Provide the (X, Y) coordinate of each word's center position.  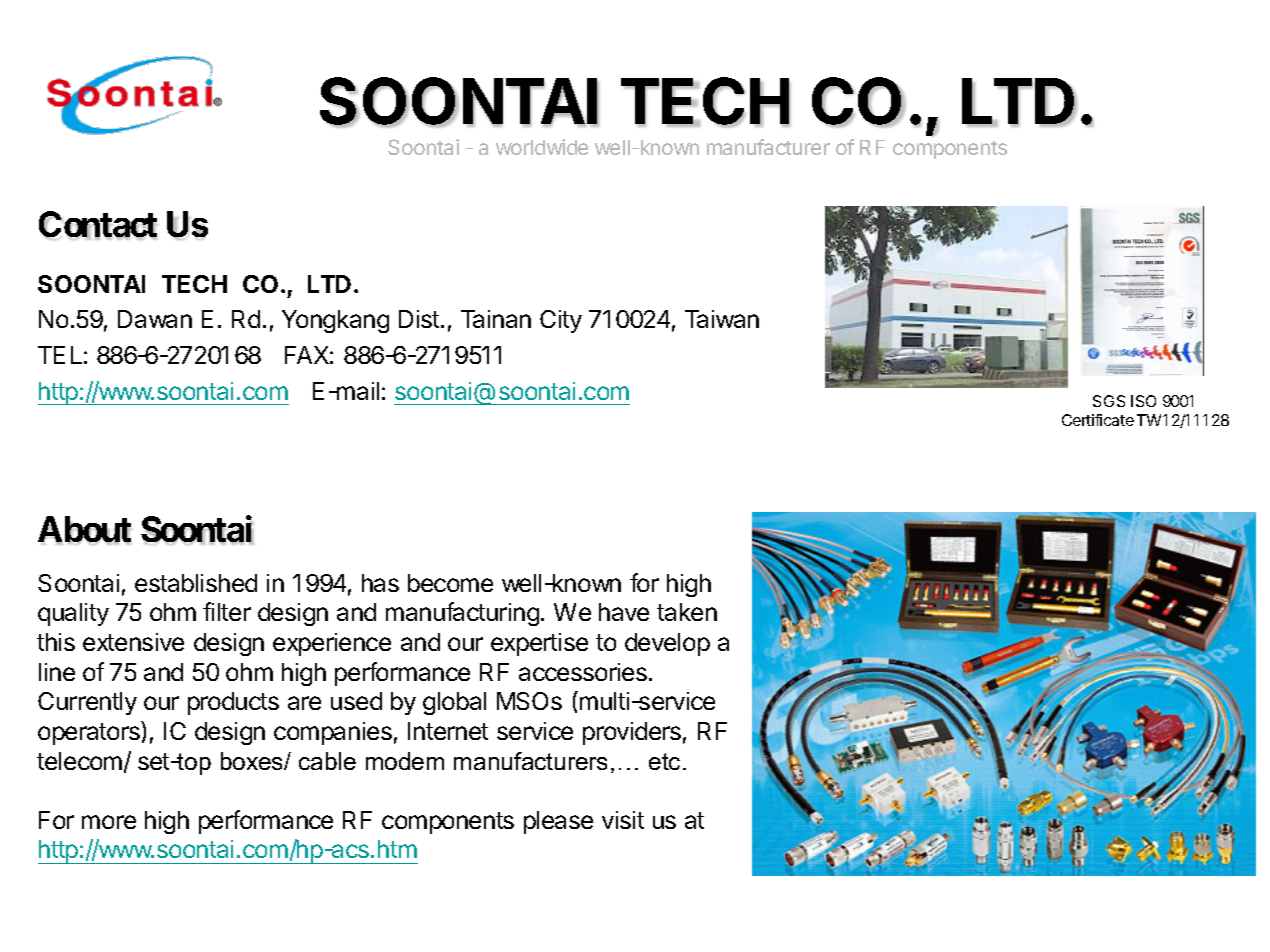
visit (623, 820)
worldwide (542, 147)
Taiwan (722, 319)
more (109, 822)
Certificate (1098, 420)
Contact (98, 225)
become (450, 583)
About (84, 530)
